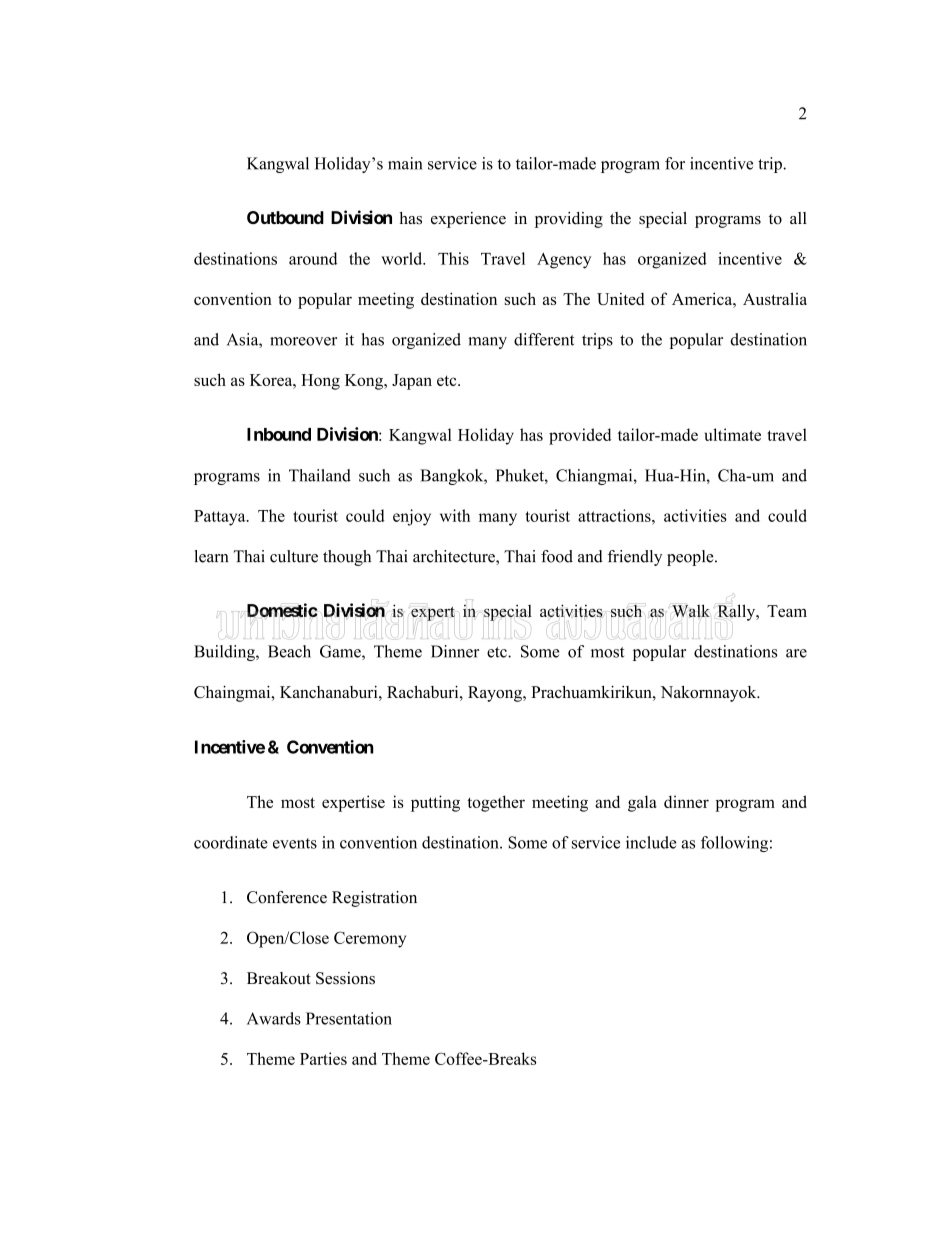  Describe the element at coordinates (733, 434) in the screenshot. I see `ultimate` at that location.
